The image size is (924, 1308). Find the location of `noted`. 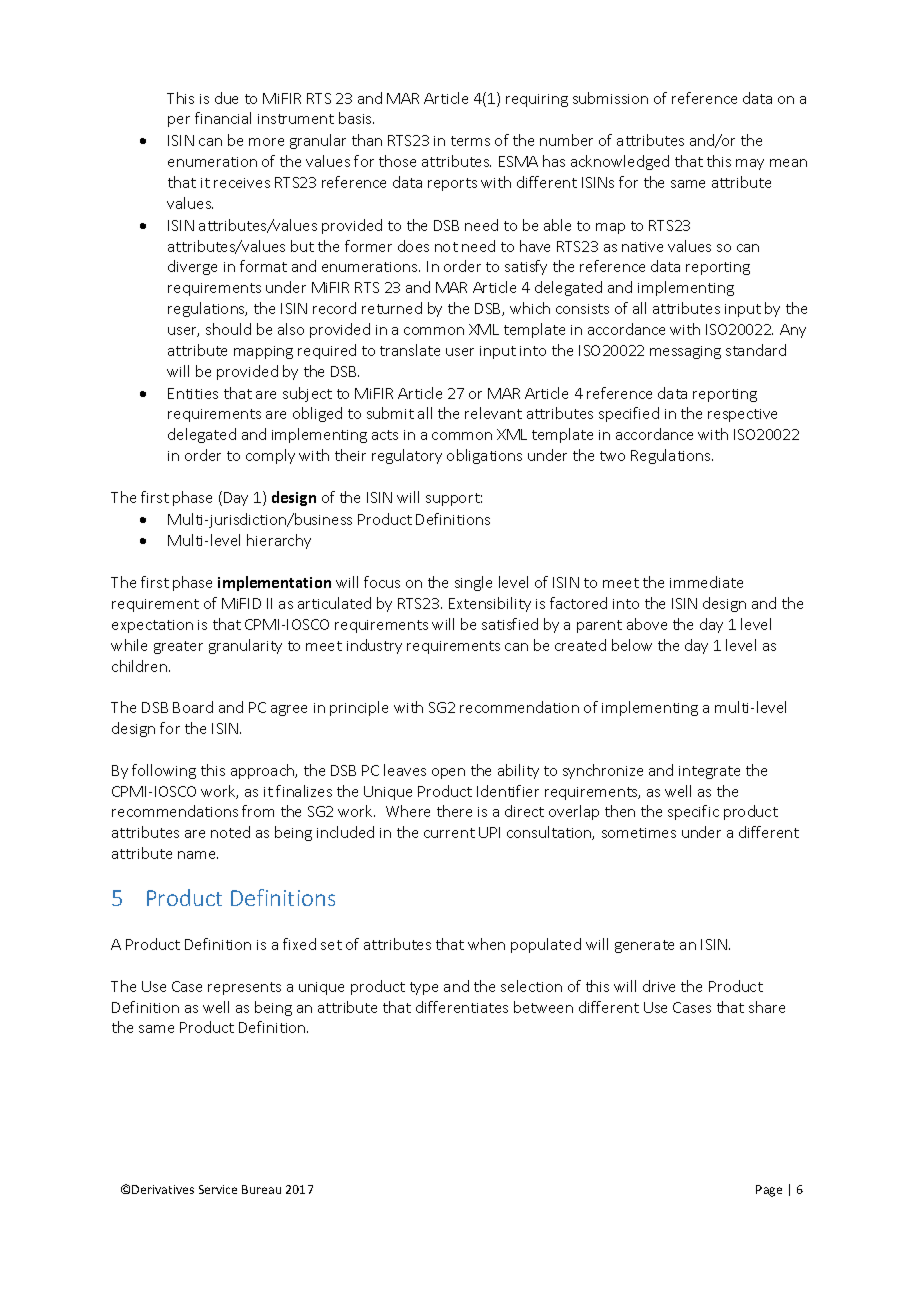

noted is located at coordinates (230, 832).
